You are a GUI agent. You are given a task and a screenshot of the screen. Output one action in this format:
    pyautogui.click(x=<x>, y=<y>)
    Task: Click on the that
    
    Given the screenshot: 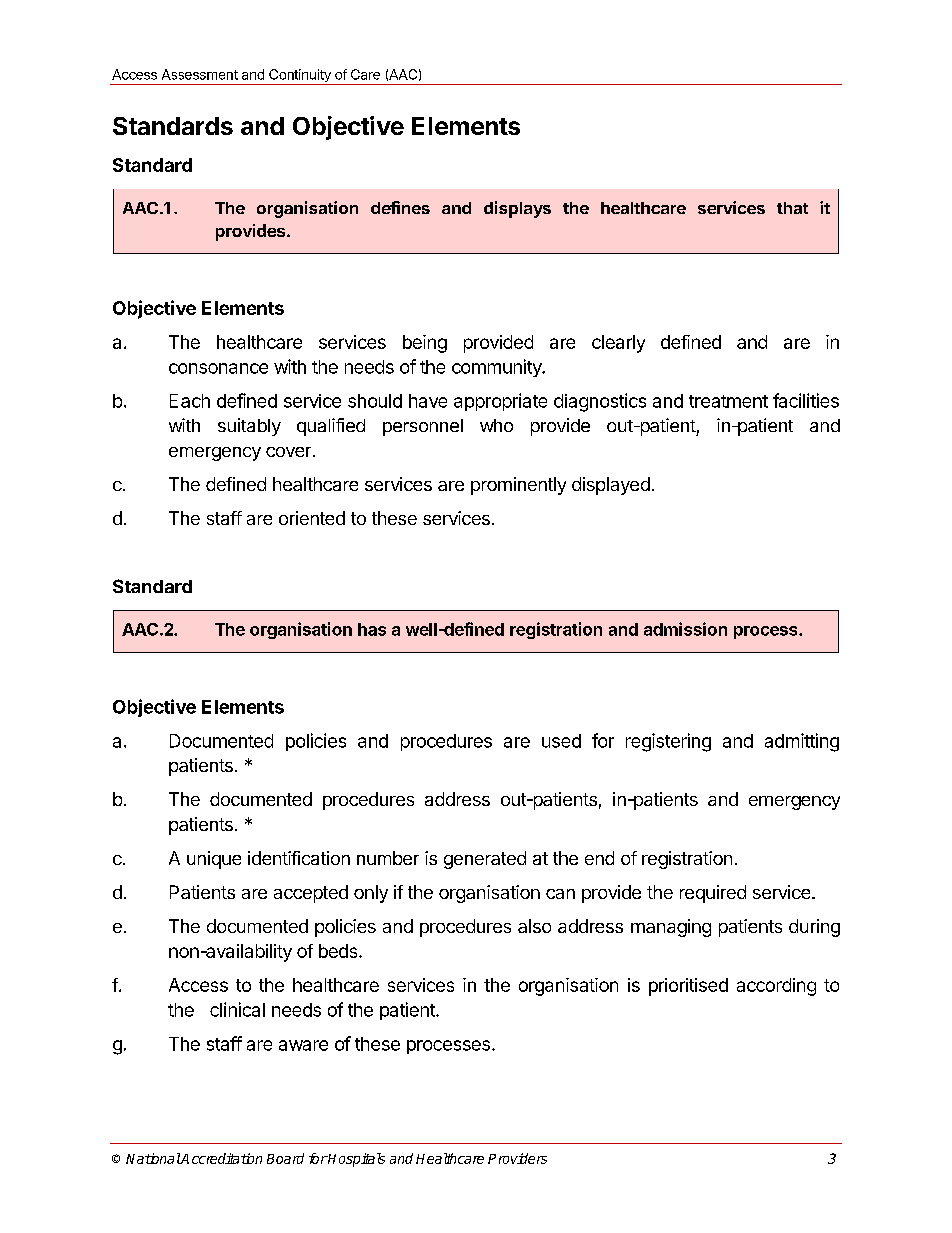 What is the action you would take?
    pyautogui.click(x=792, y=208)
